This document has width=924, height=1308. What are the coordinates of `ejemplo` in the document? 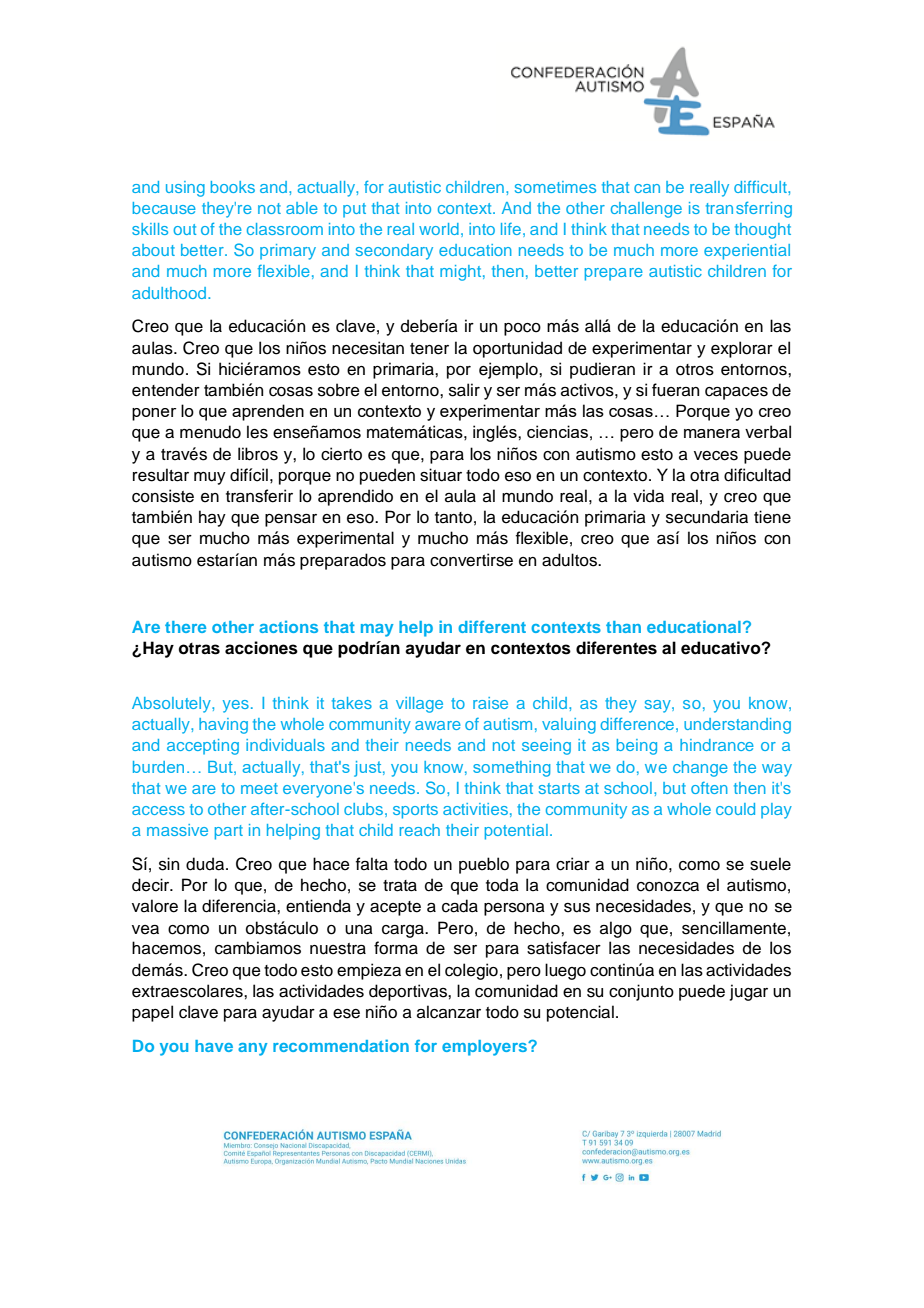 It's located at (509, 370).
